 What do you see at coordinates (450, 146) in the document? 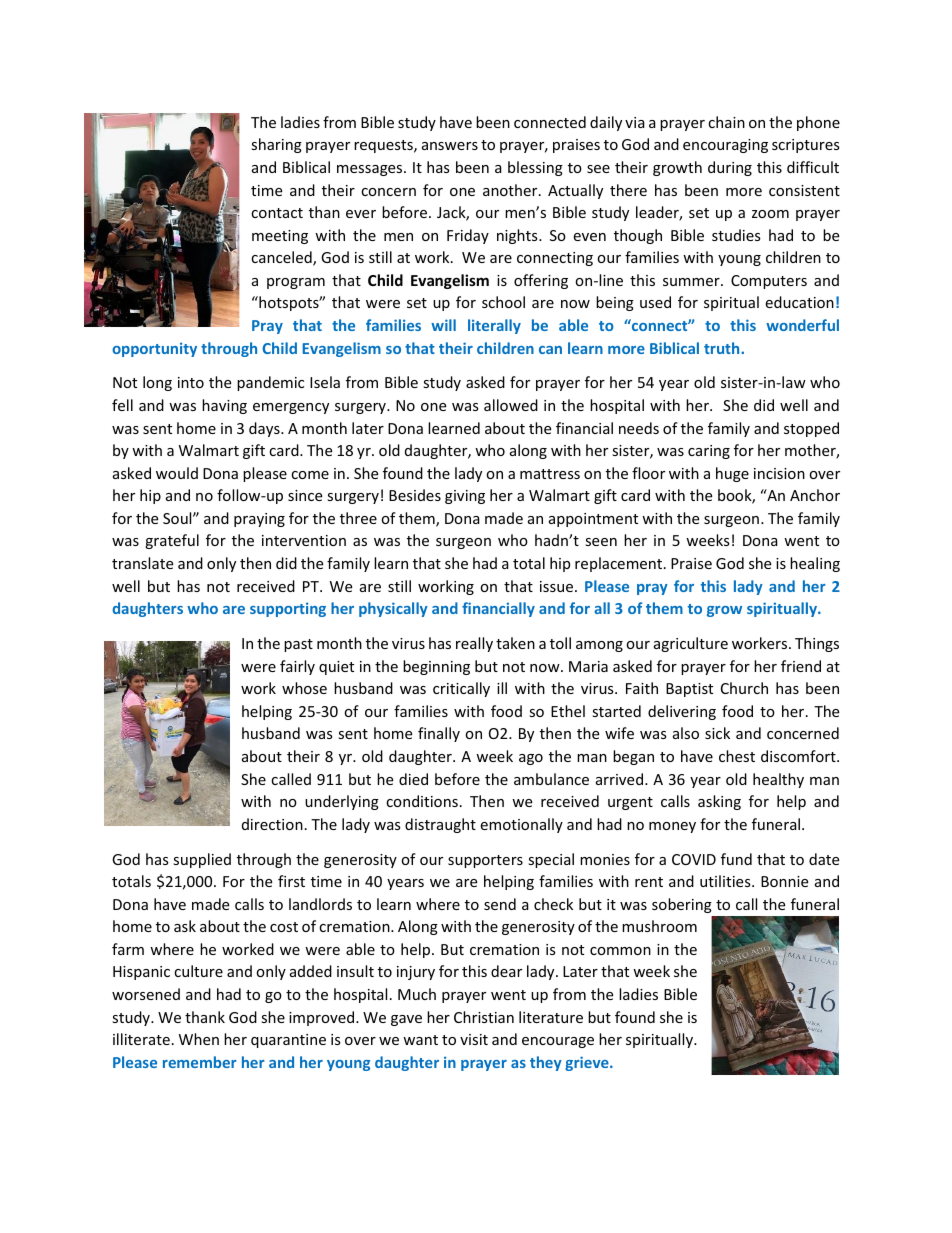
I see `answers` at bounding box center [450, 146].
